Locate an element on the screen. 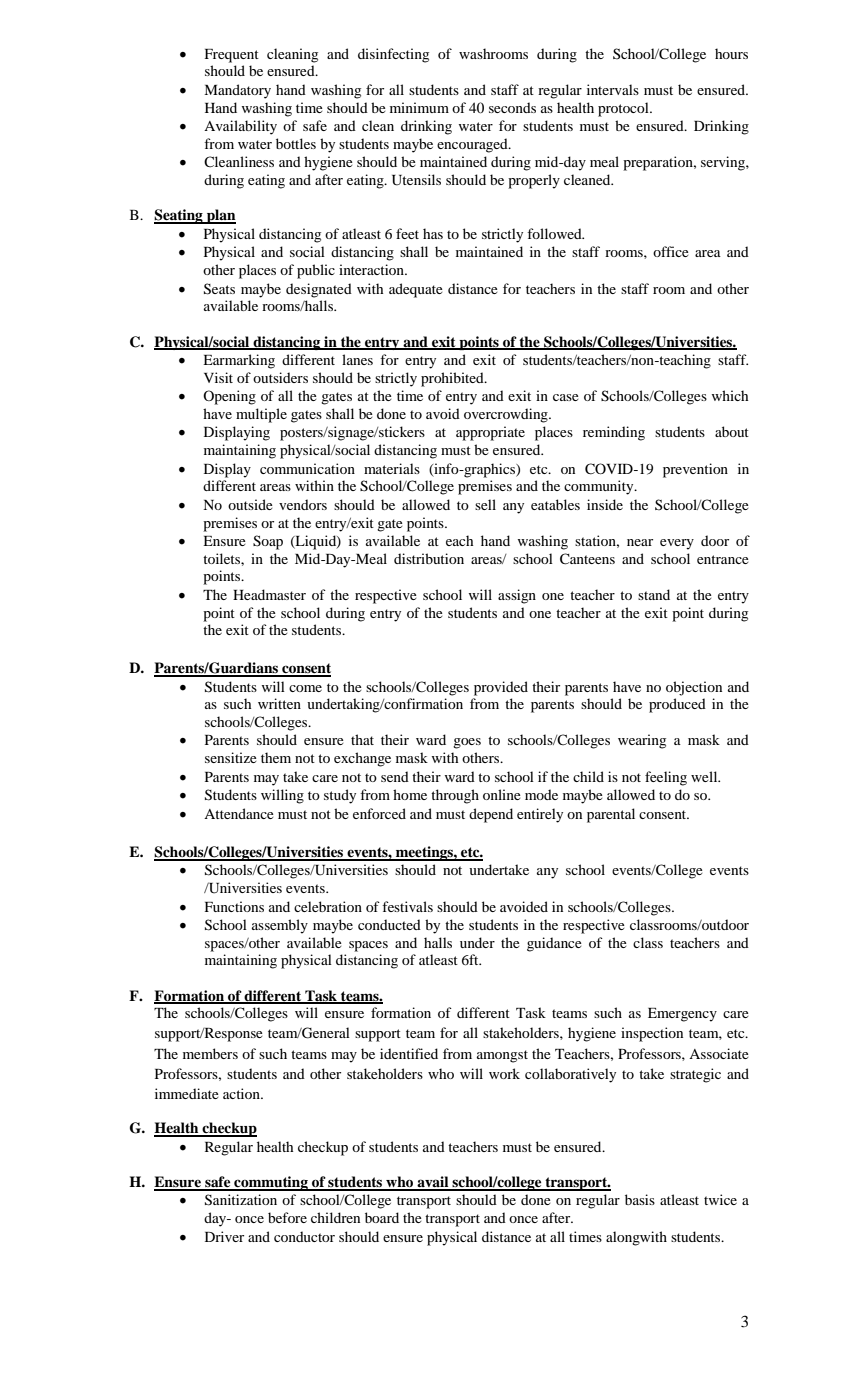 Image resolution: width=849 pixels, height=1400 pixels. sensitize is located at coordinates (231, 757).
